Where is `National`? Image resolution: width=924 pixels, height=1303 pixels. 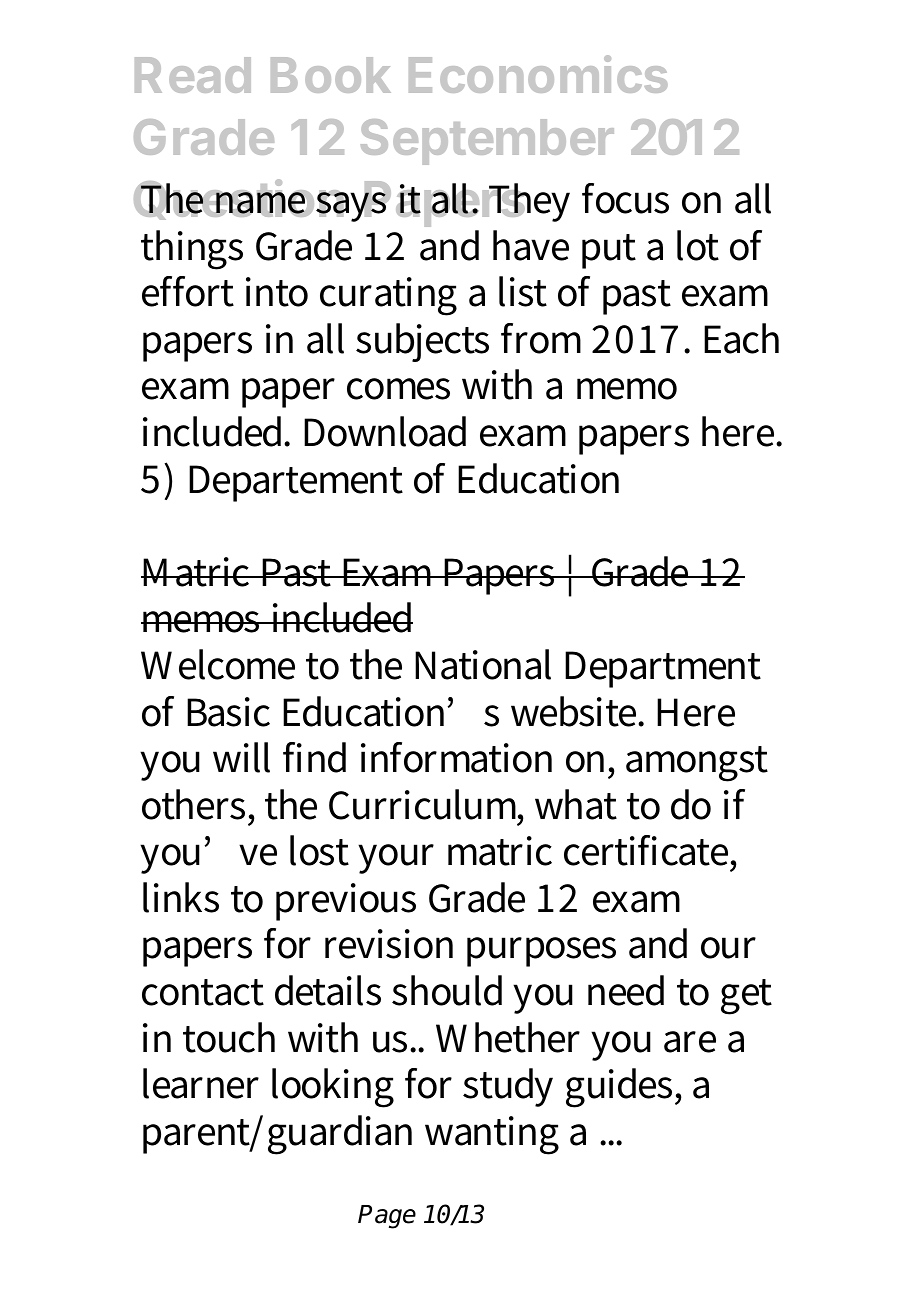 National is located at coordinates (483, 664).
